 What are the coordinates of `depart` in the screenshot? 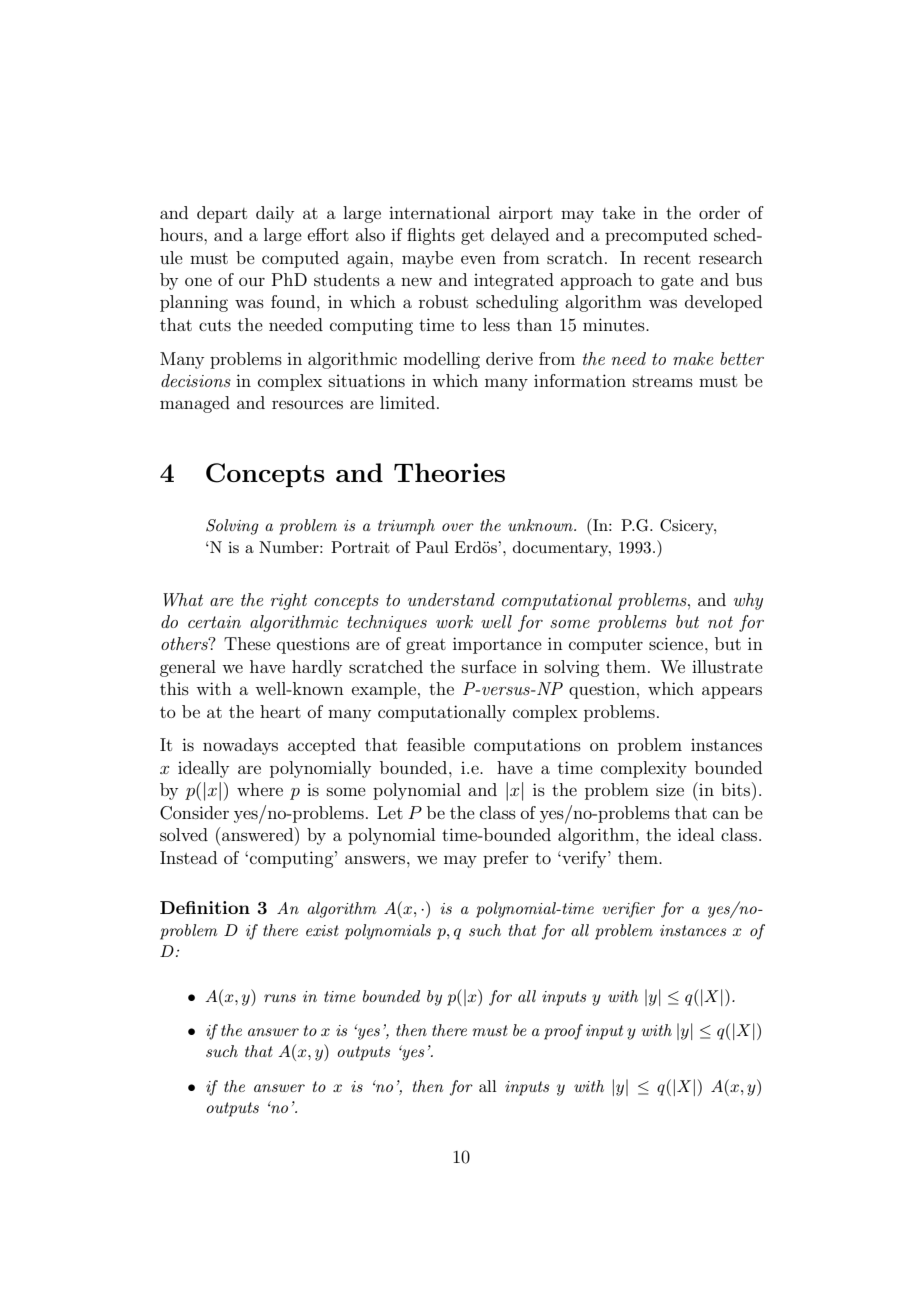 It's located at (222, 214).
